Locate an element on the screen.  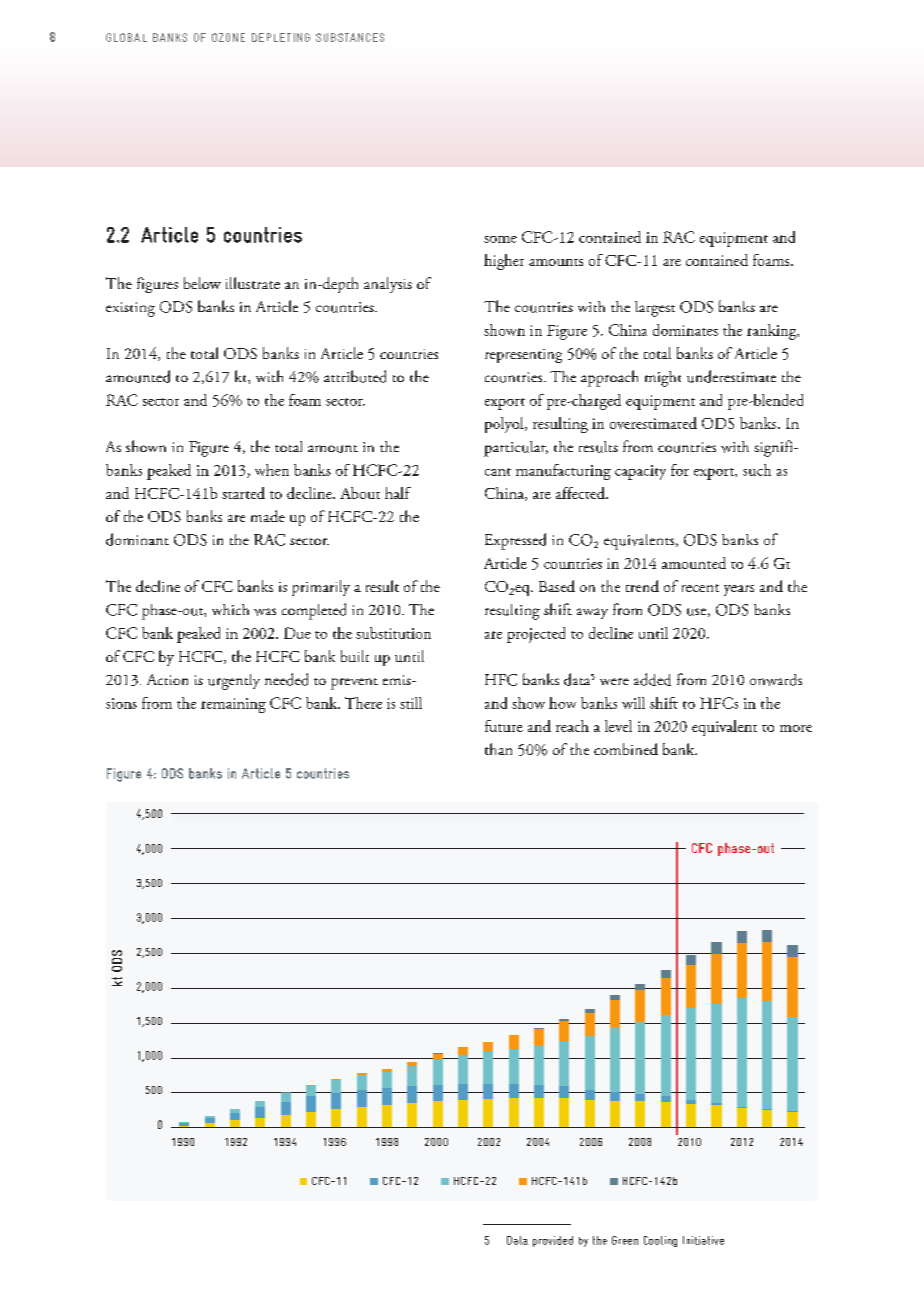
future is located at coordinates (504, 726).
